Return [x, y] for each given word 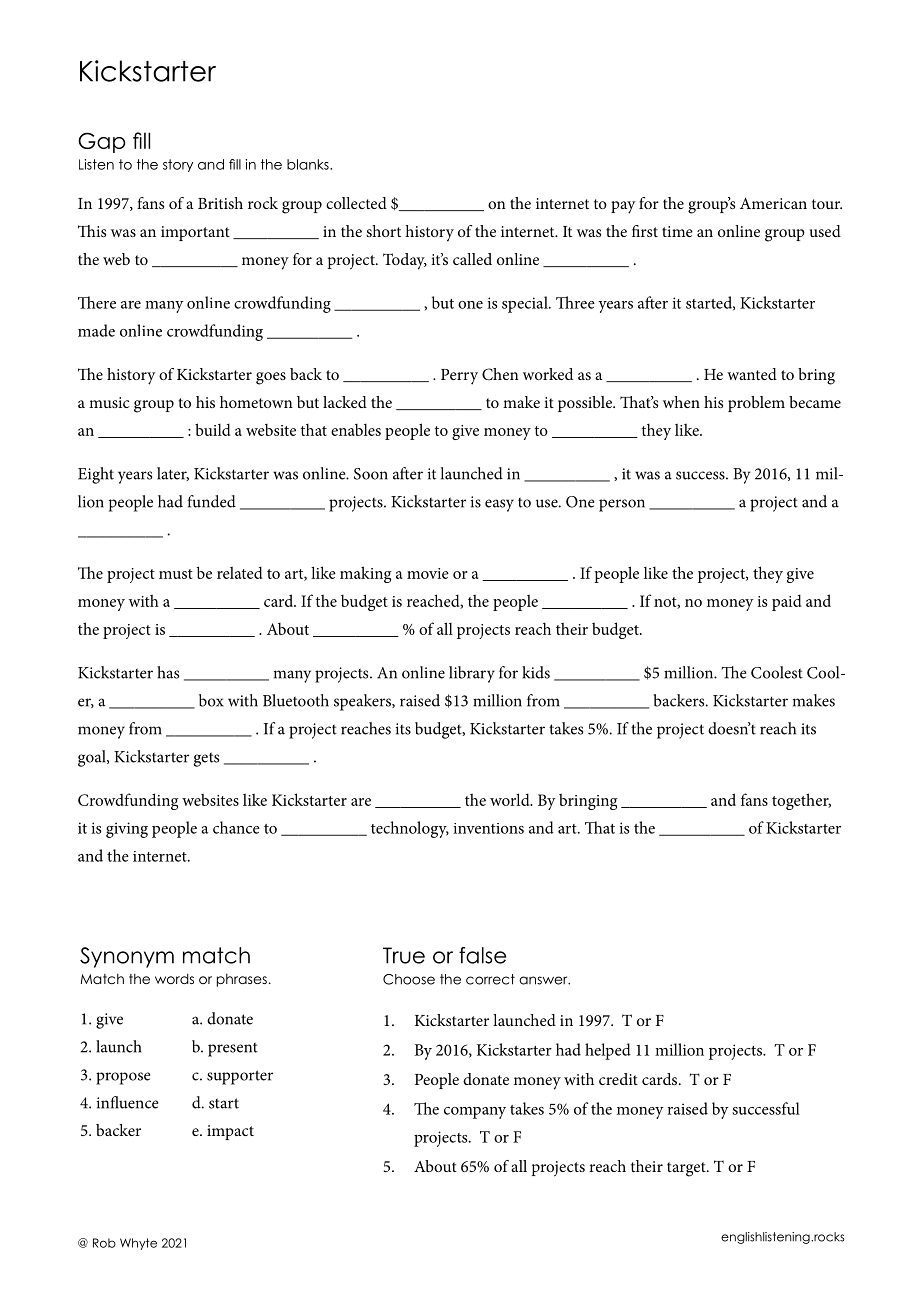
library [472, 674]
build [213, 429]
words [174, 978]
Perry [459, 377]
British [220, 203]
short [383, 231]
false [482, 955]
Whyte [138, 1244]
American [773, 203]
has [168, 672]
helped [608, 1051]
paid [787, 602]
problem [756, 404]
